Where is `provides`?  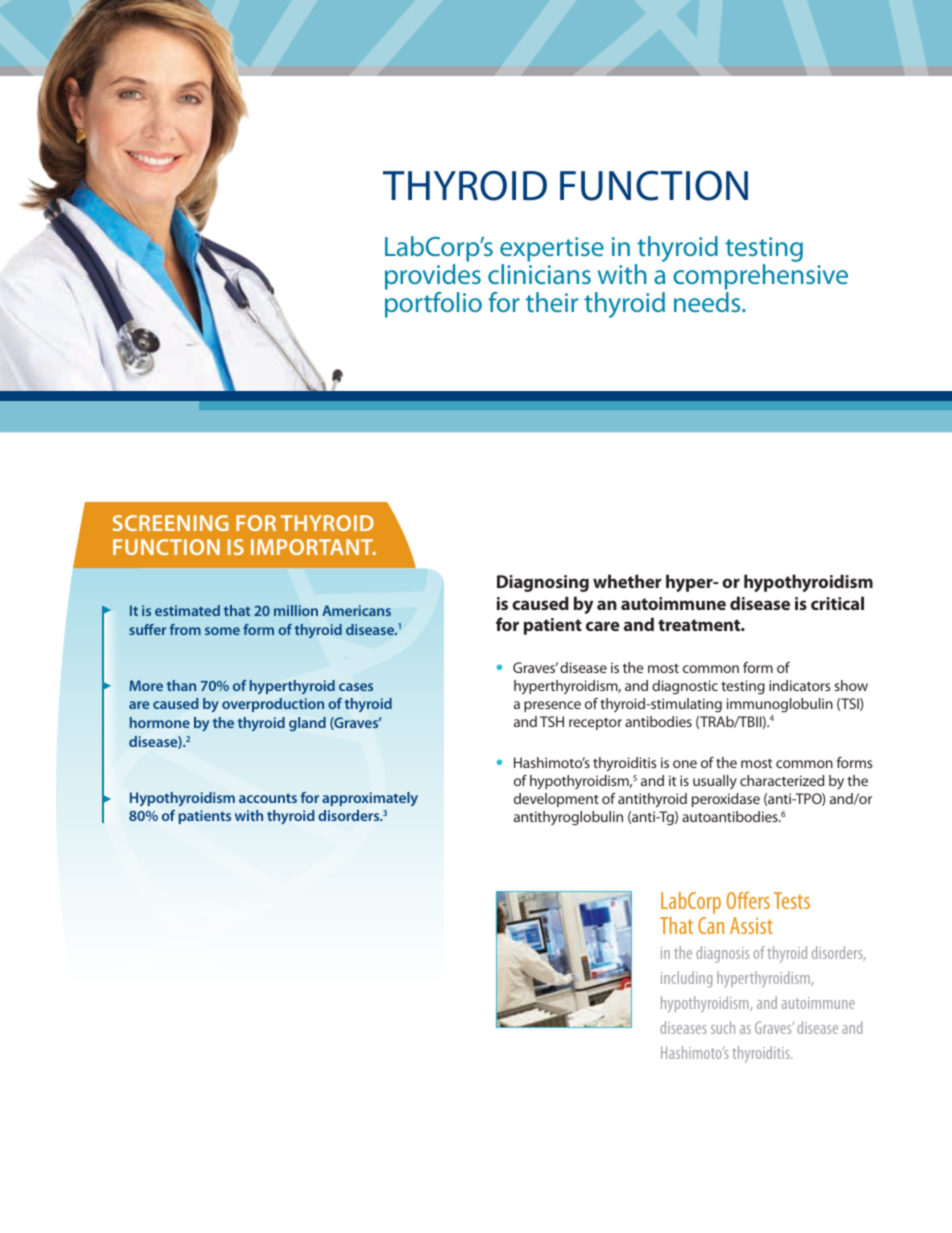 provides is located at coordinates (433, 278).
